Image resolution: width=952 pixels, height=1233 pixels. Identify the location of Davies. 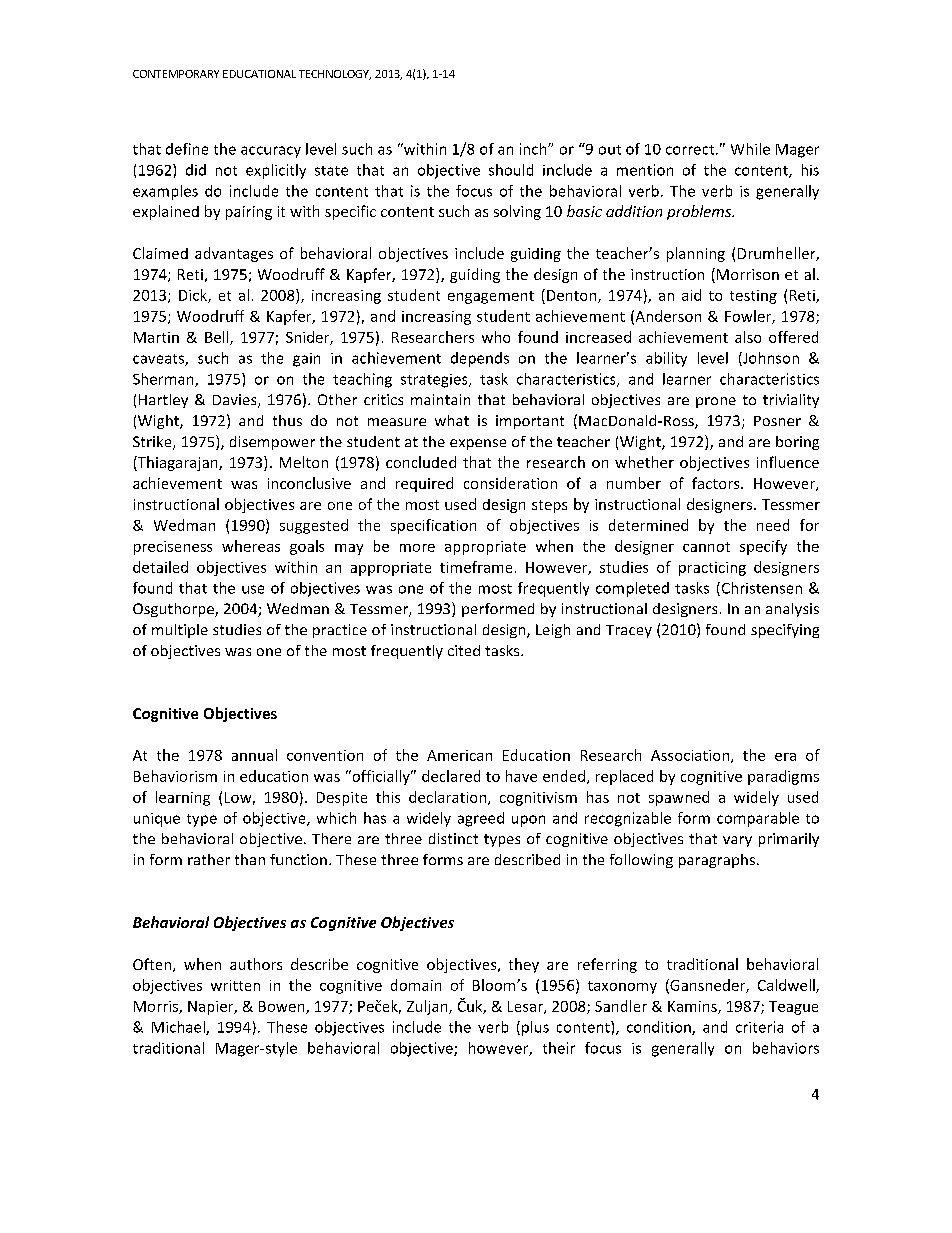
(236, 401).
